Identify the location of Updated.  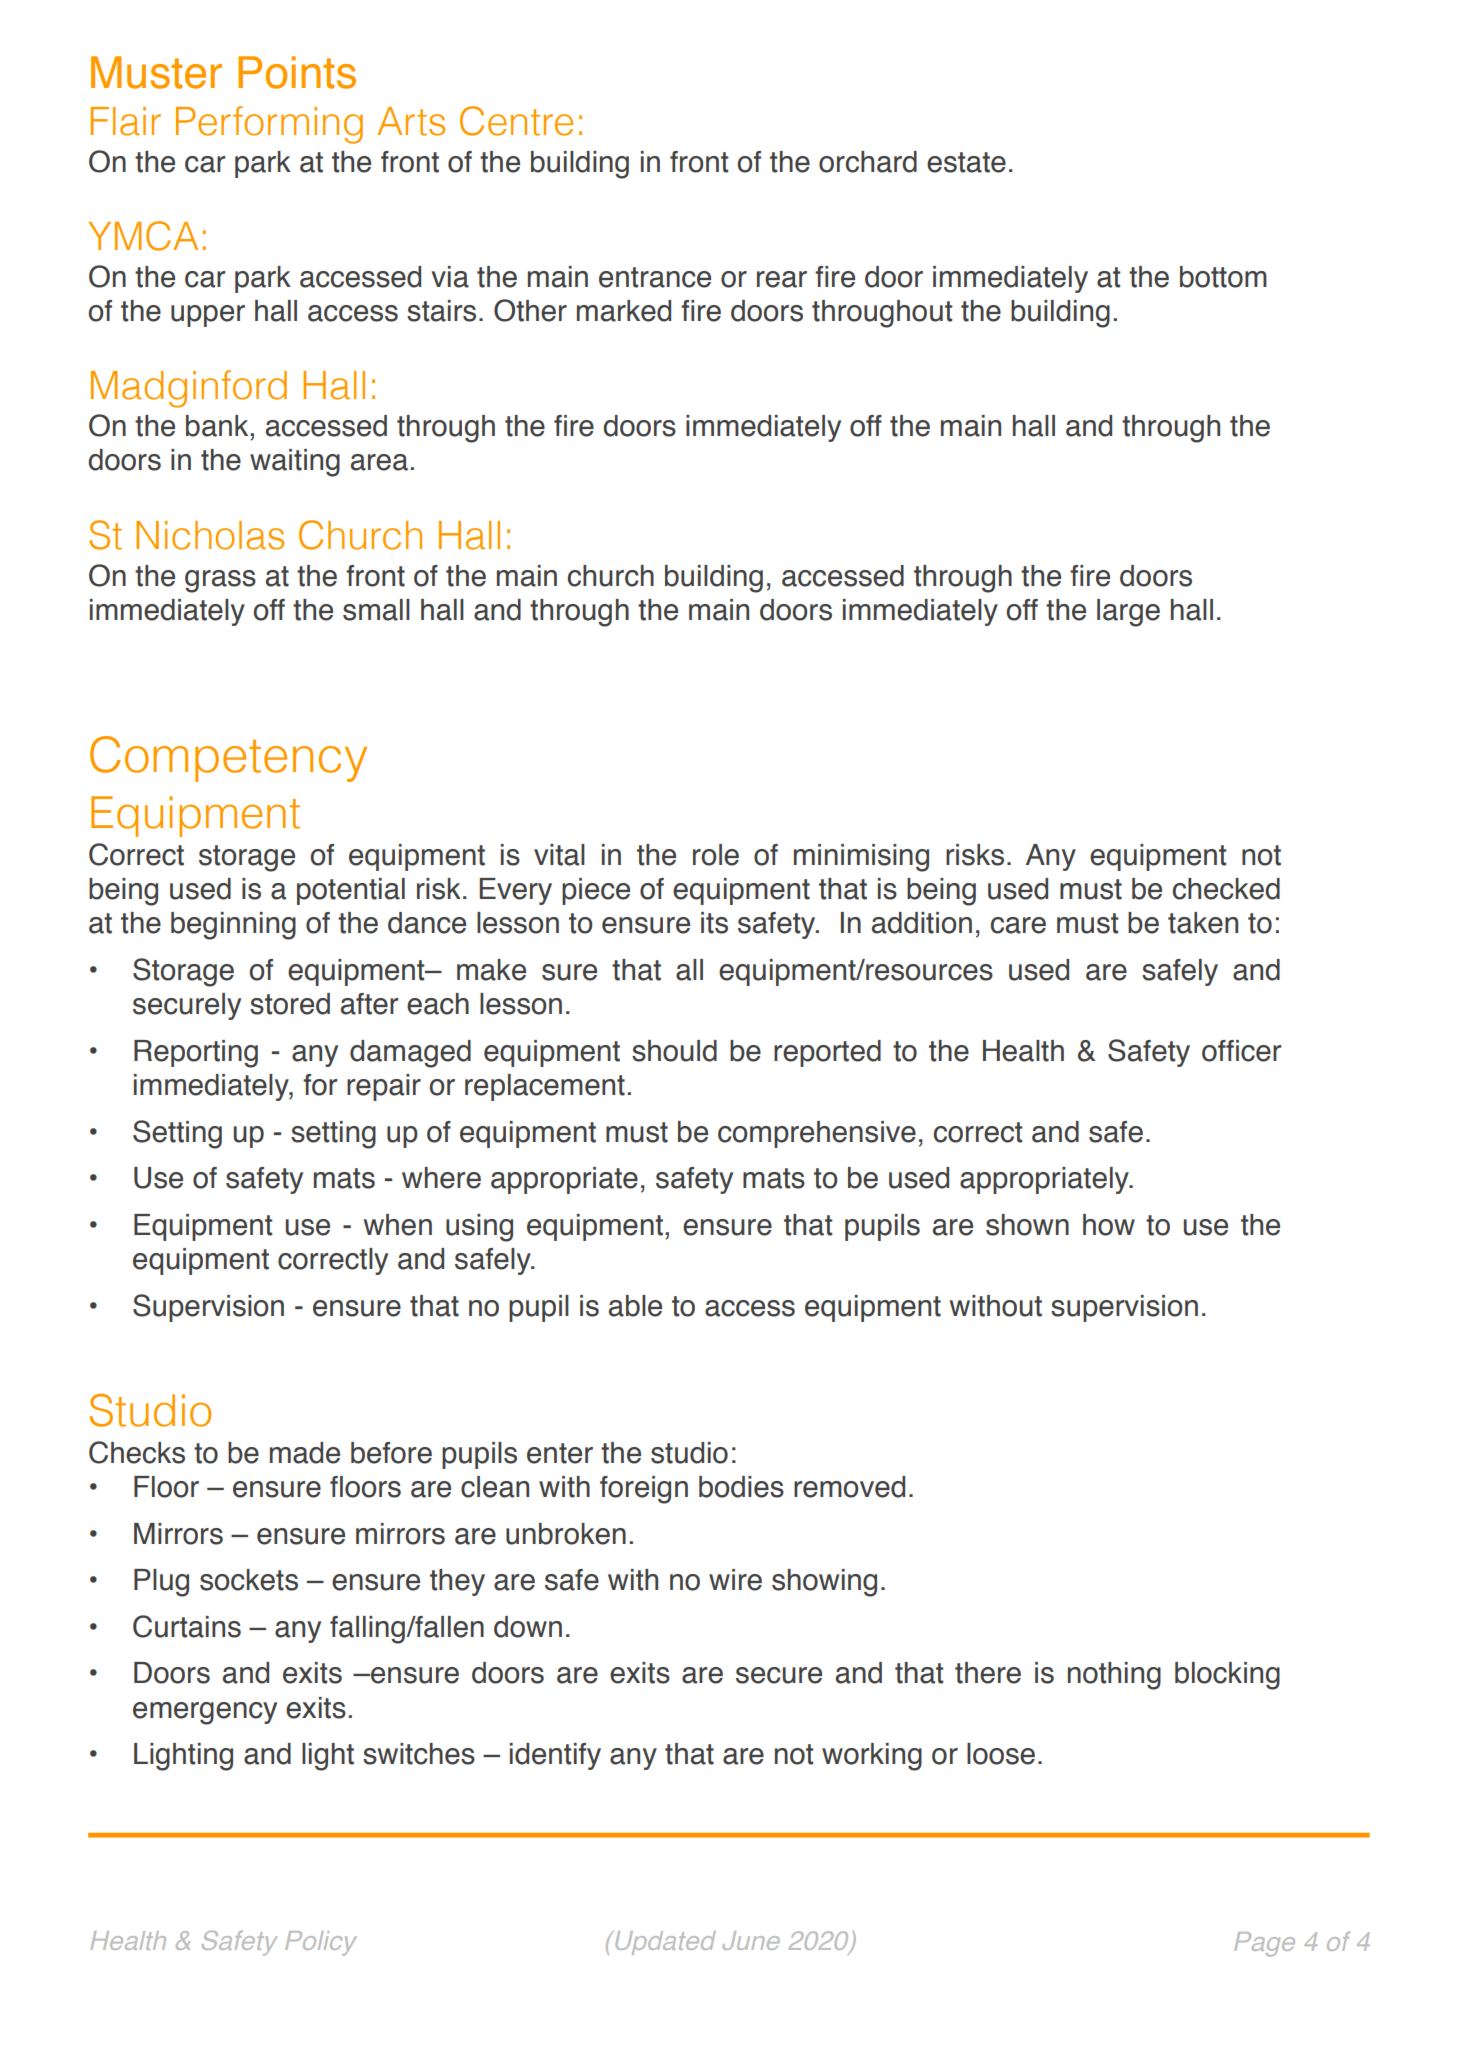
(664, 1942).
